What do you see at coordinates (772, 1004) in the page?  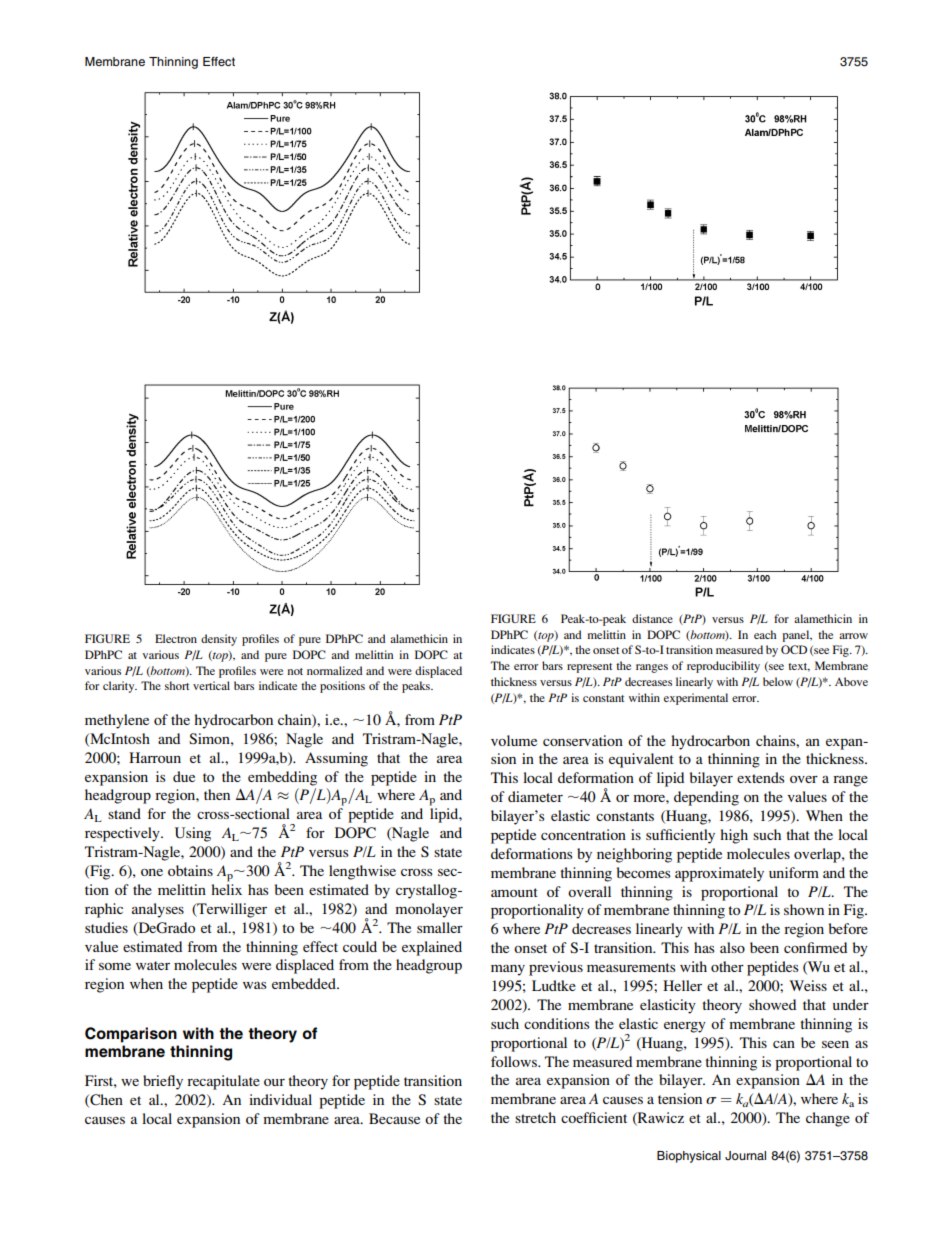 I see `showed` at bounding box center [772, 1004].
